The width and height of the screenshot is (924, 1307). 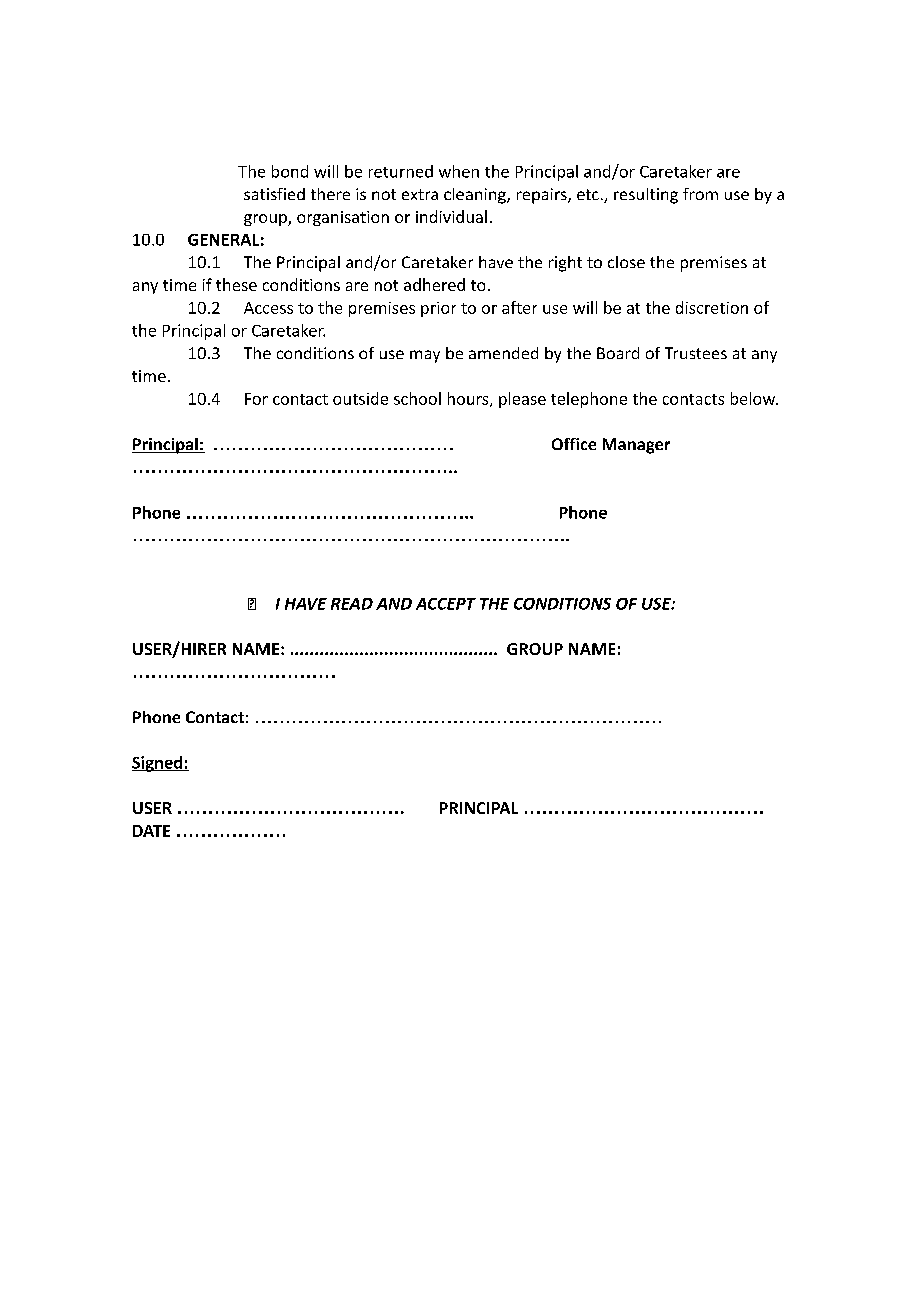 What do you see at coordinates (256, 399) in the screenshot?
I see `For` at bounding box center [256, 399].
